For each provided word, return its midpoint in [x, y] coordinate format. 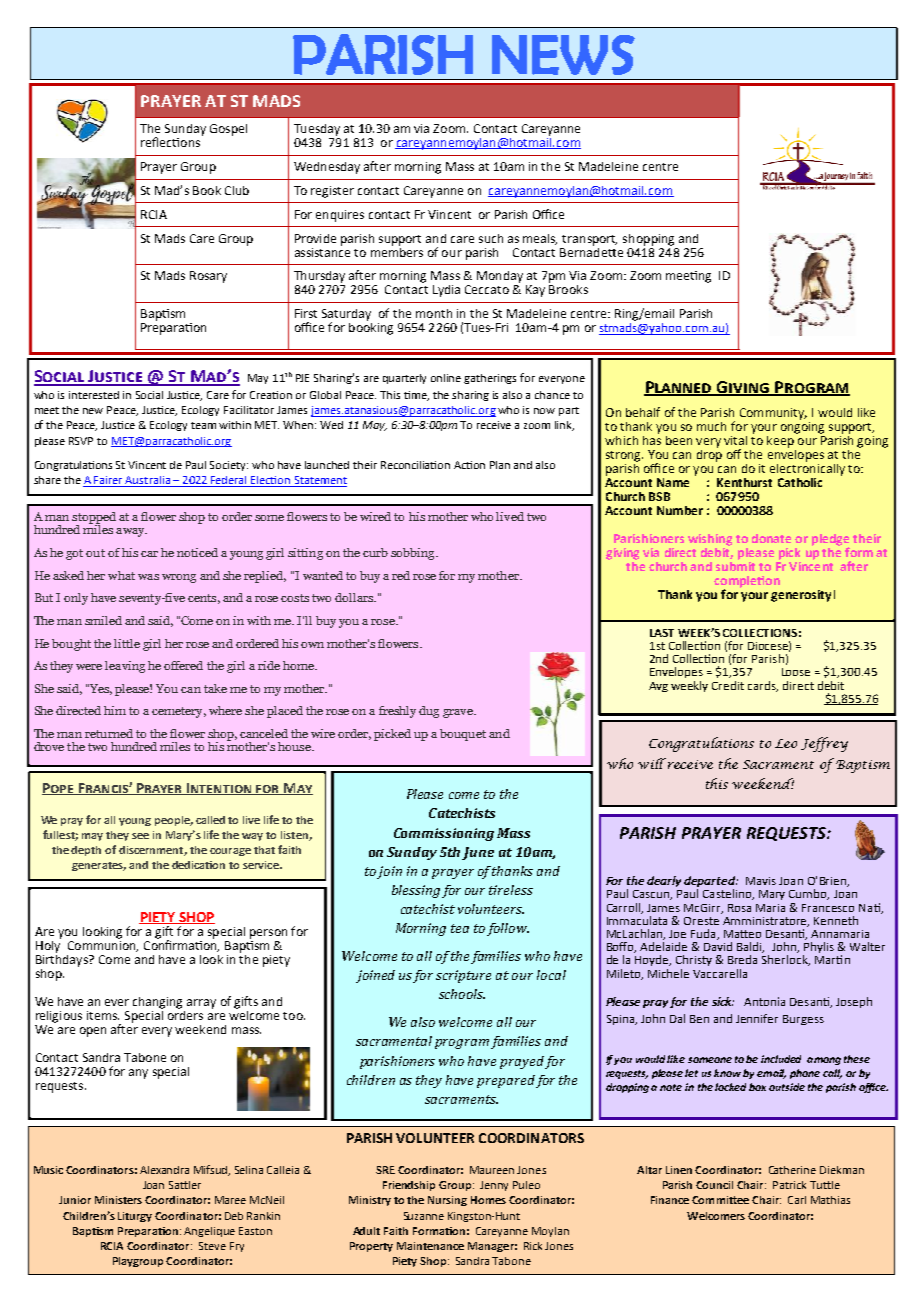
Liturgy [135, 1217]
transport [589, 240]
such [491, 238]
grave [459, 713]
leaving [125, 667]
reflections [170, 142]
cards [763, 686]
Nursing [447, 1201]
